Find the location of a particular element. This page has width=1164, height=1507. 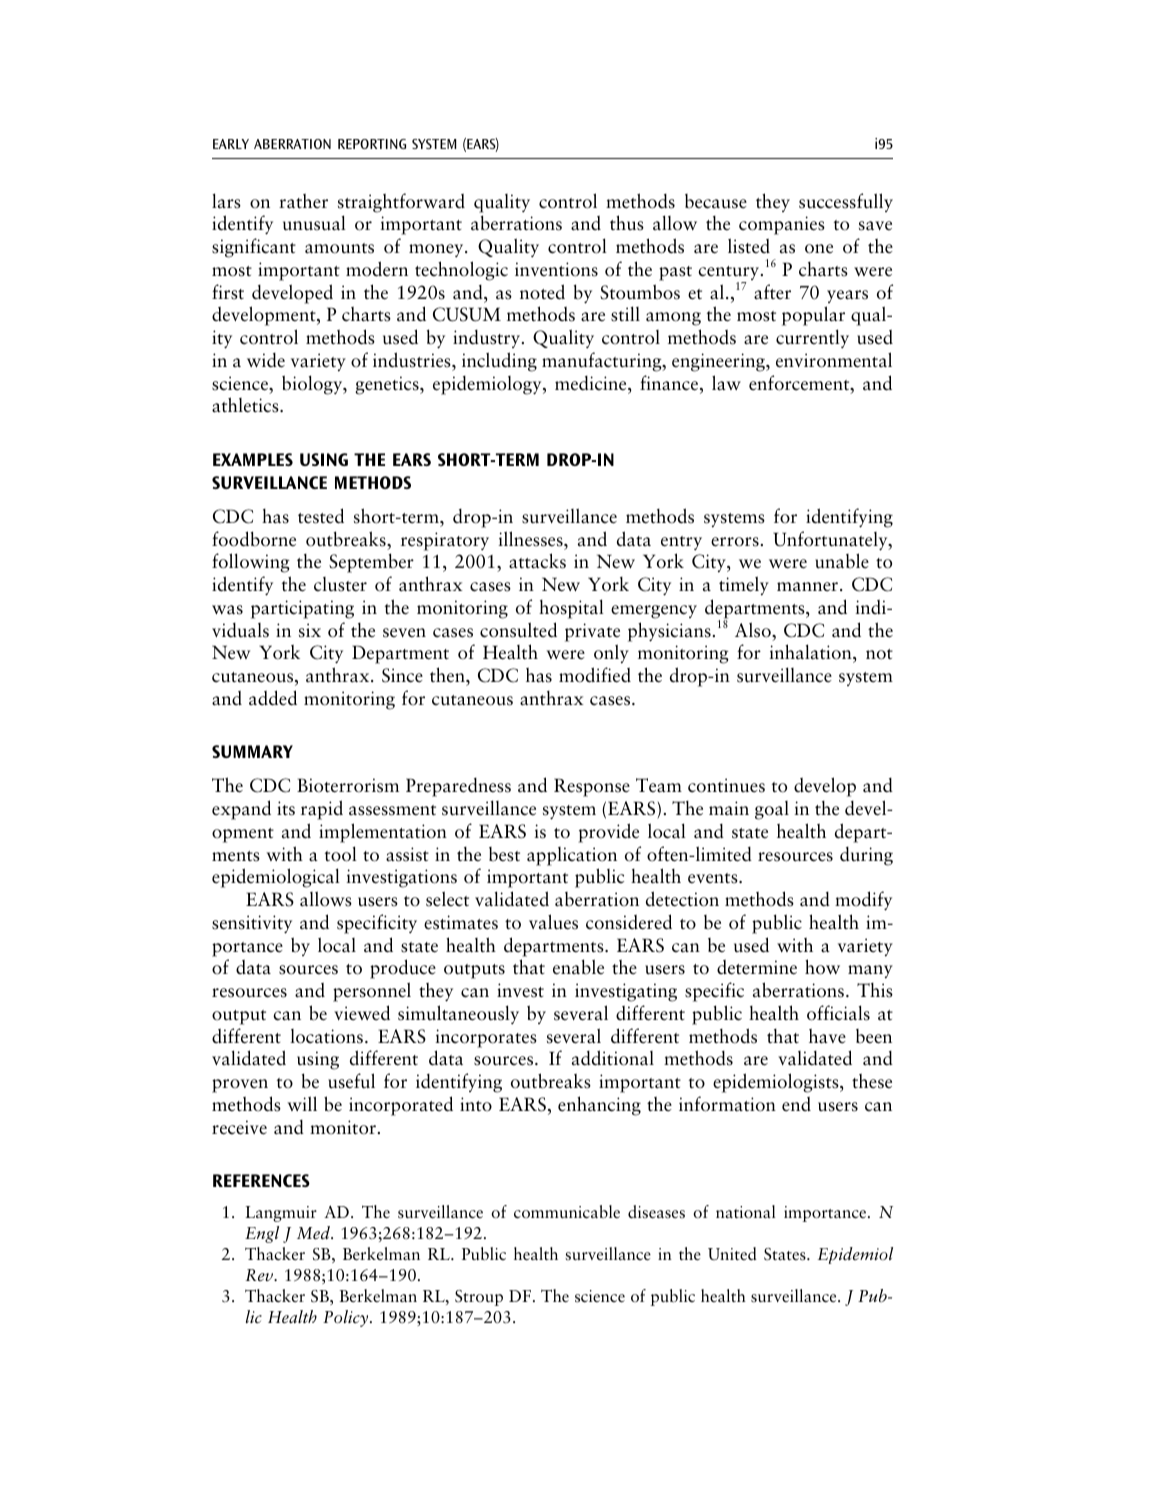

enable is located at coordinates (578, 967).
